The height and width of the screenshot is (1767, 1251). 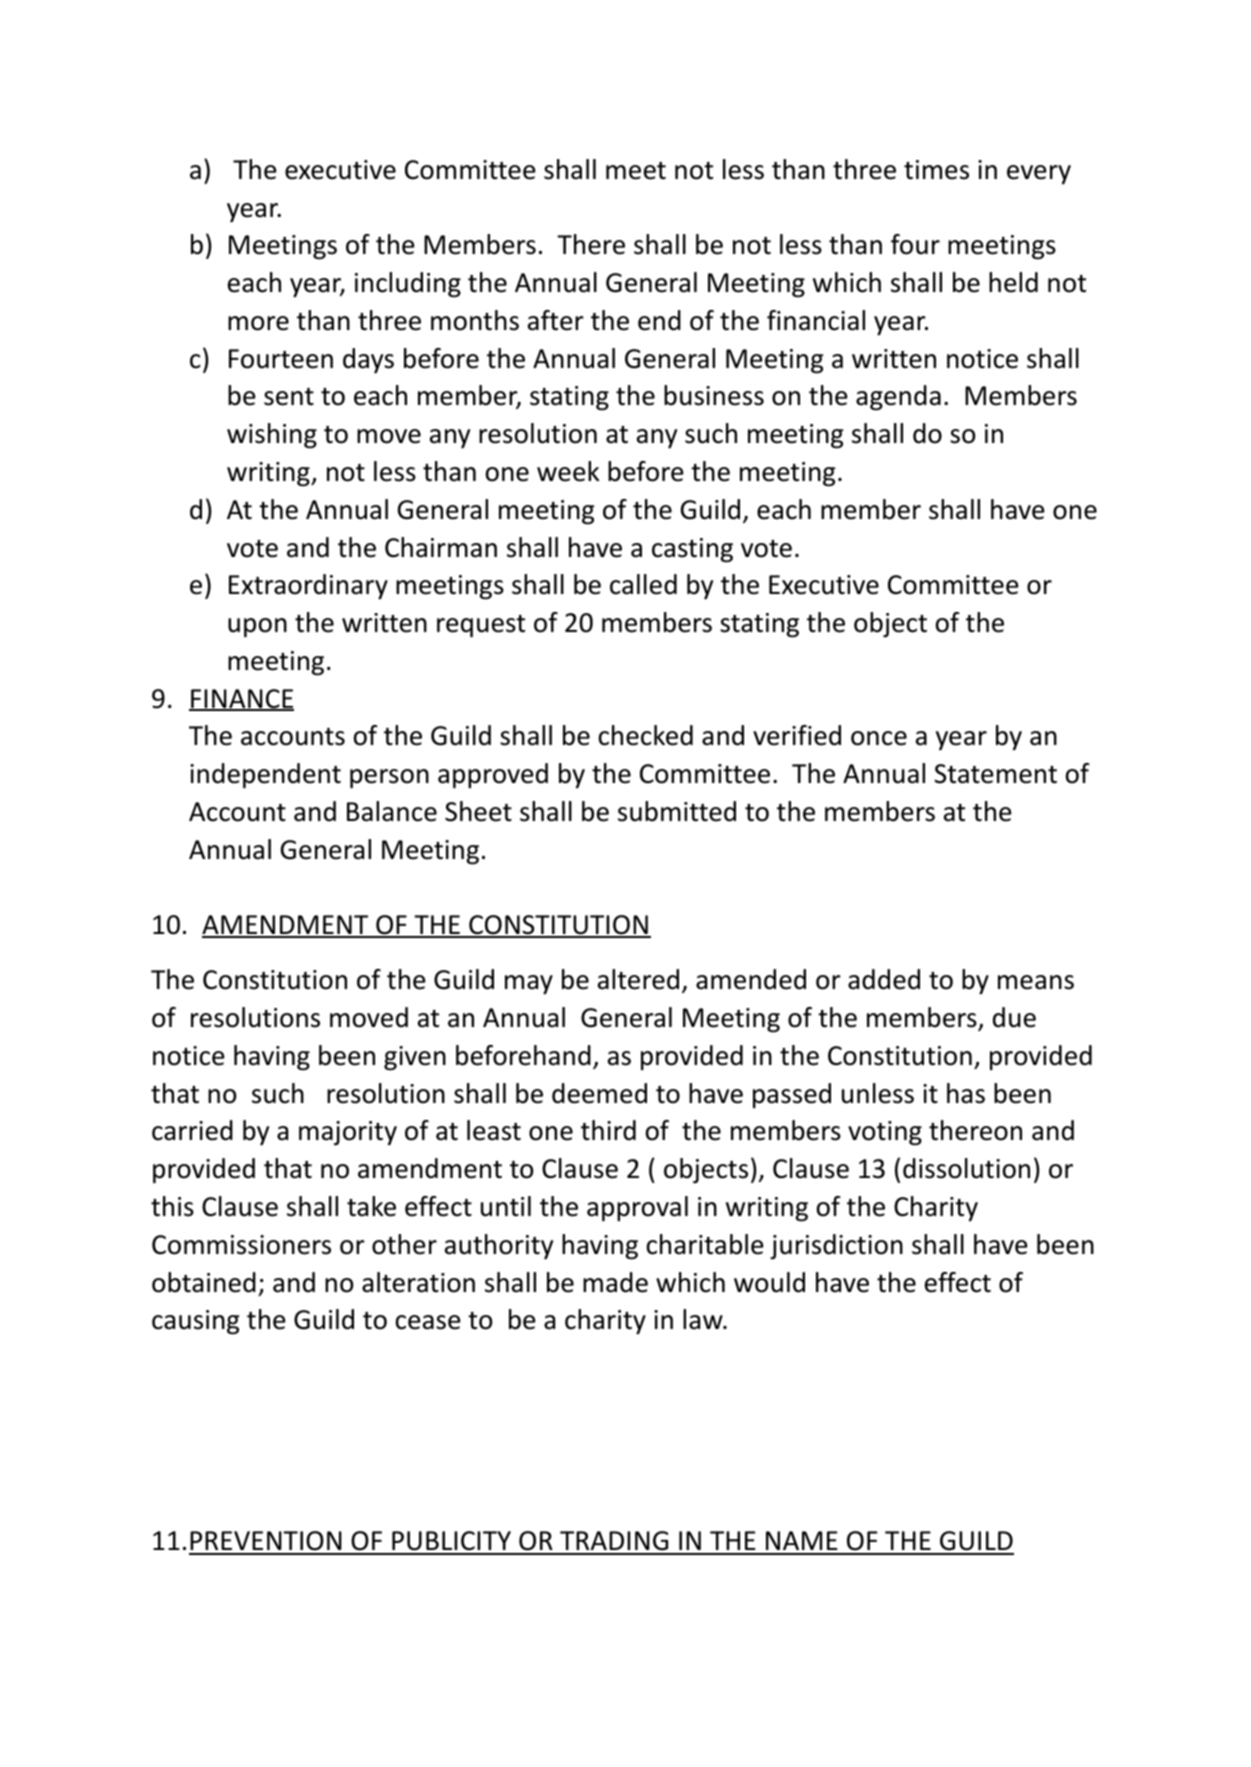 I want to click on jurisdiction, so click(x=836, y=1247).
